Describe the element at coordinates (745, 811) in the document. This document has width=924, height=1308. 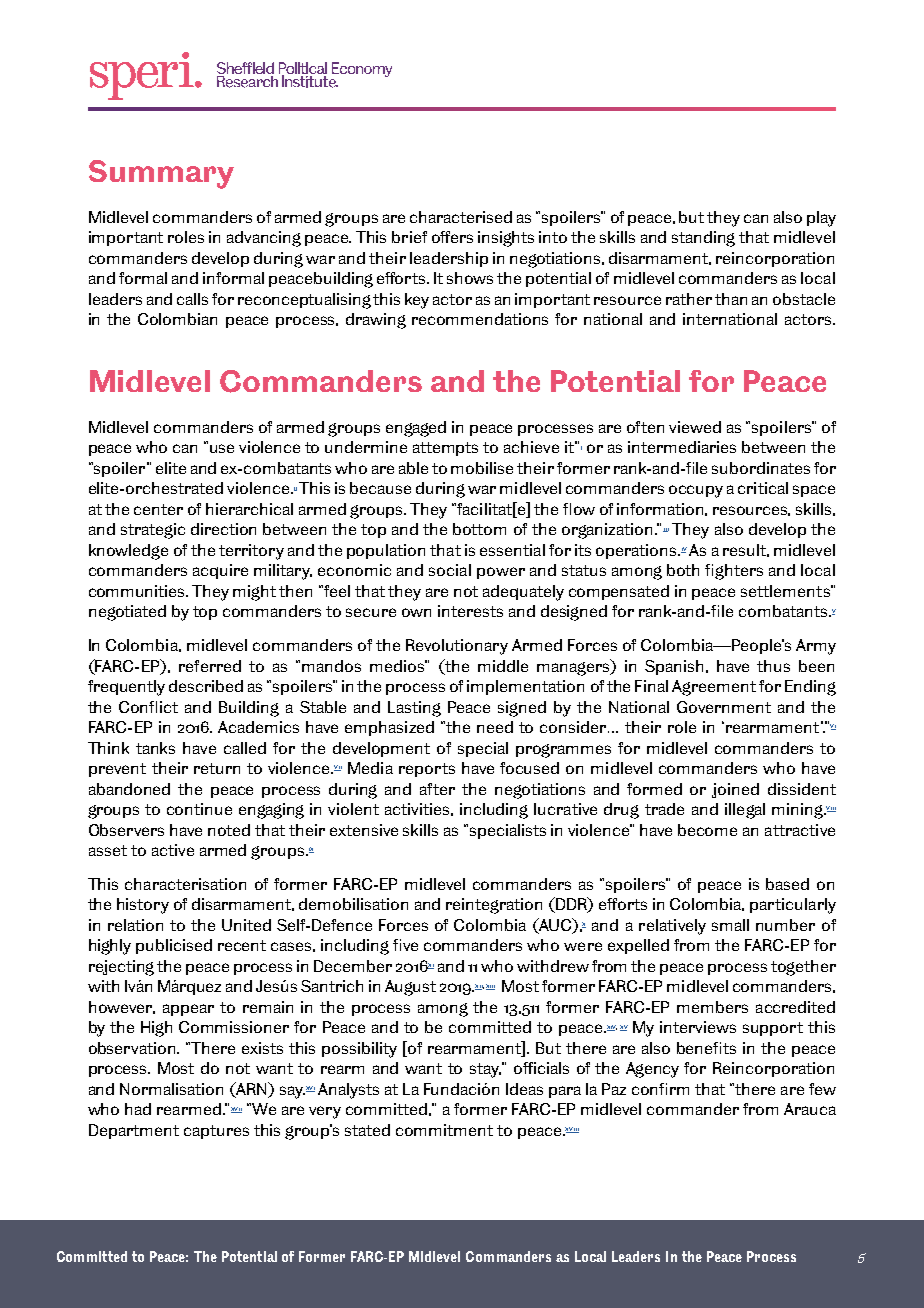
I see `illegal` at that location.
